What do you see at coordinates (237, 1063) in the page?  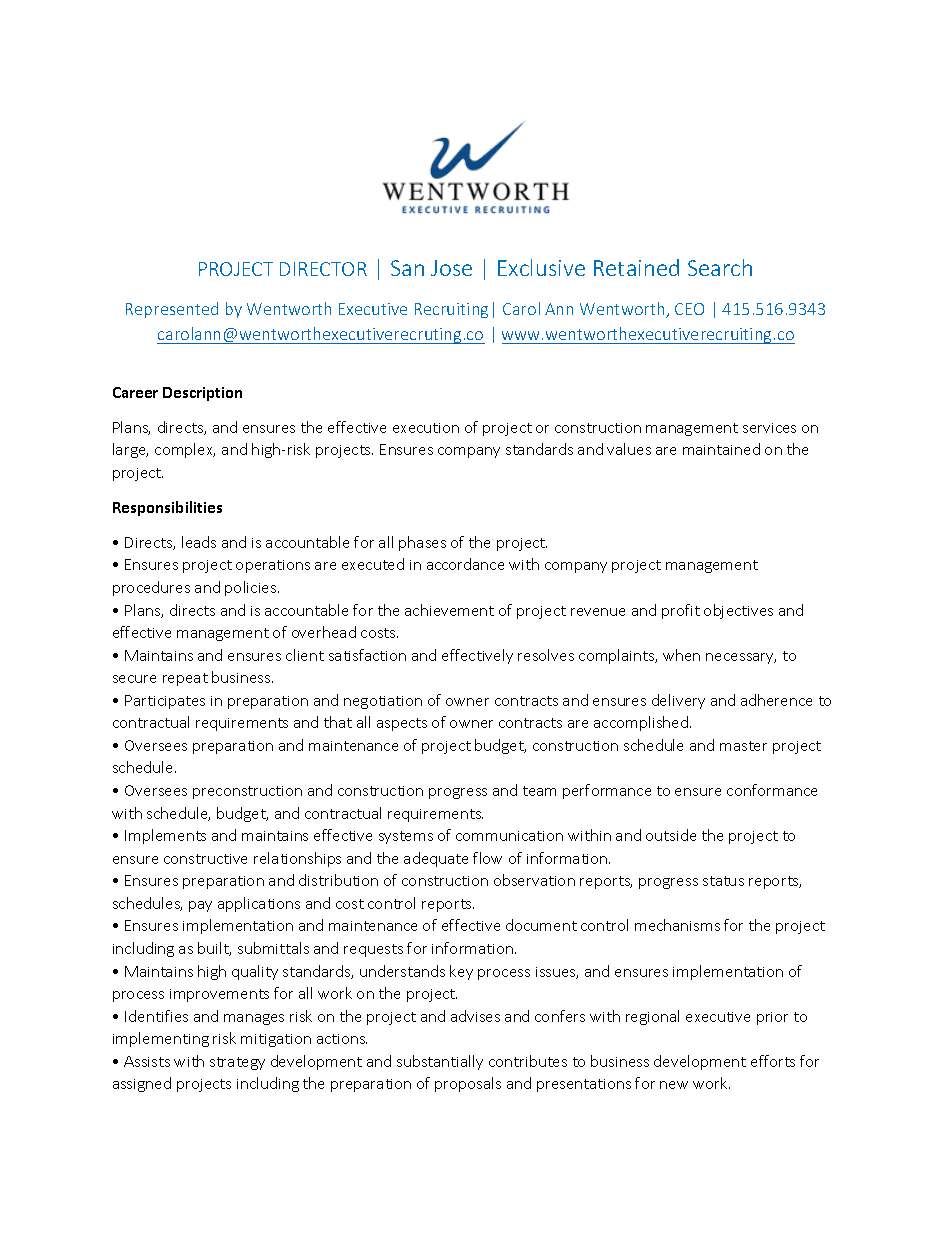 I see `strategy` at bounding box center [237, 1063].
